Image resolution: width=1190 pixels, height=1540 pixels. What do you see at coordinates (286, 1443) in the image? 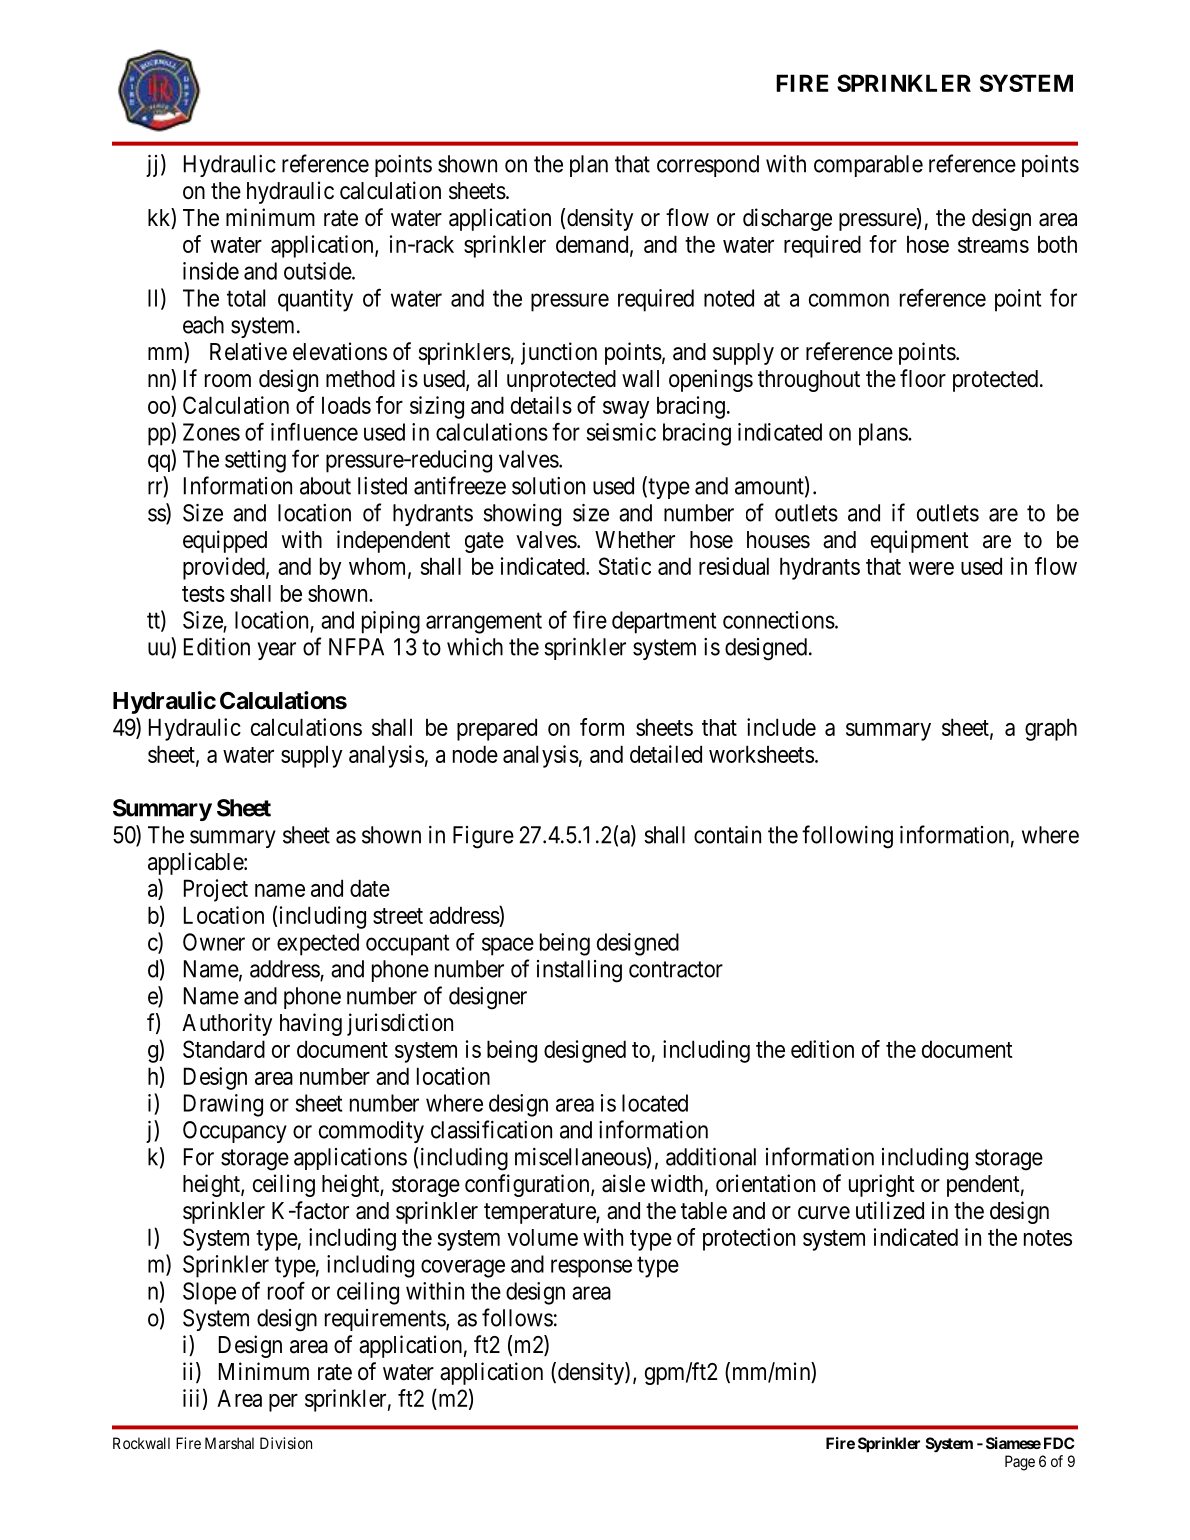
I see `Division` at bounding box center [286, 1443].
